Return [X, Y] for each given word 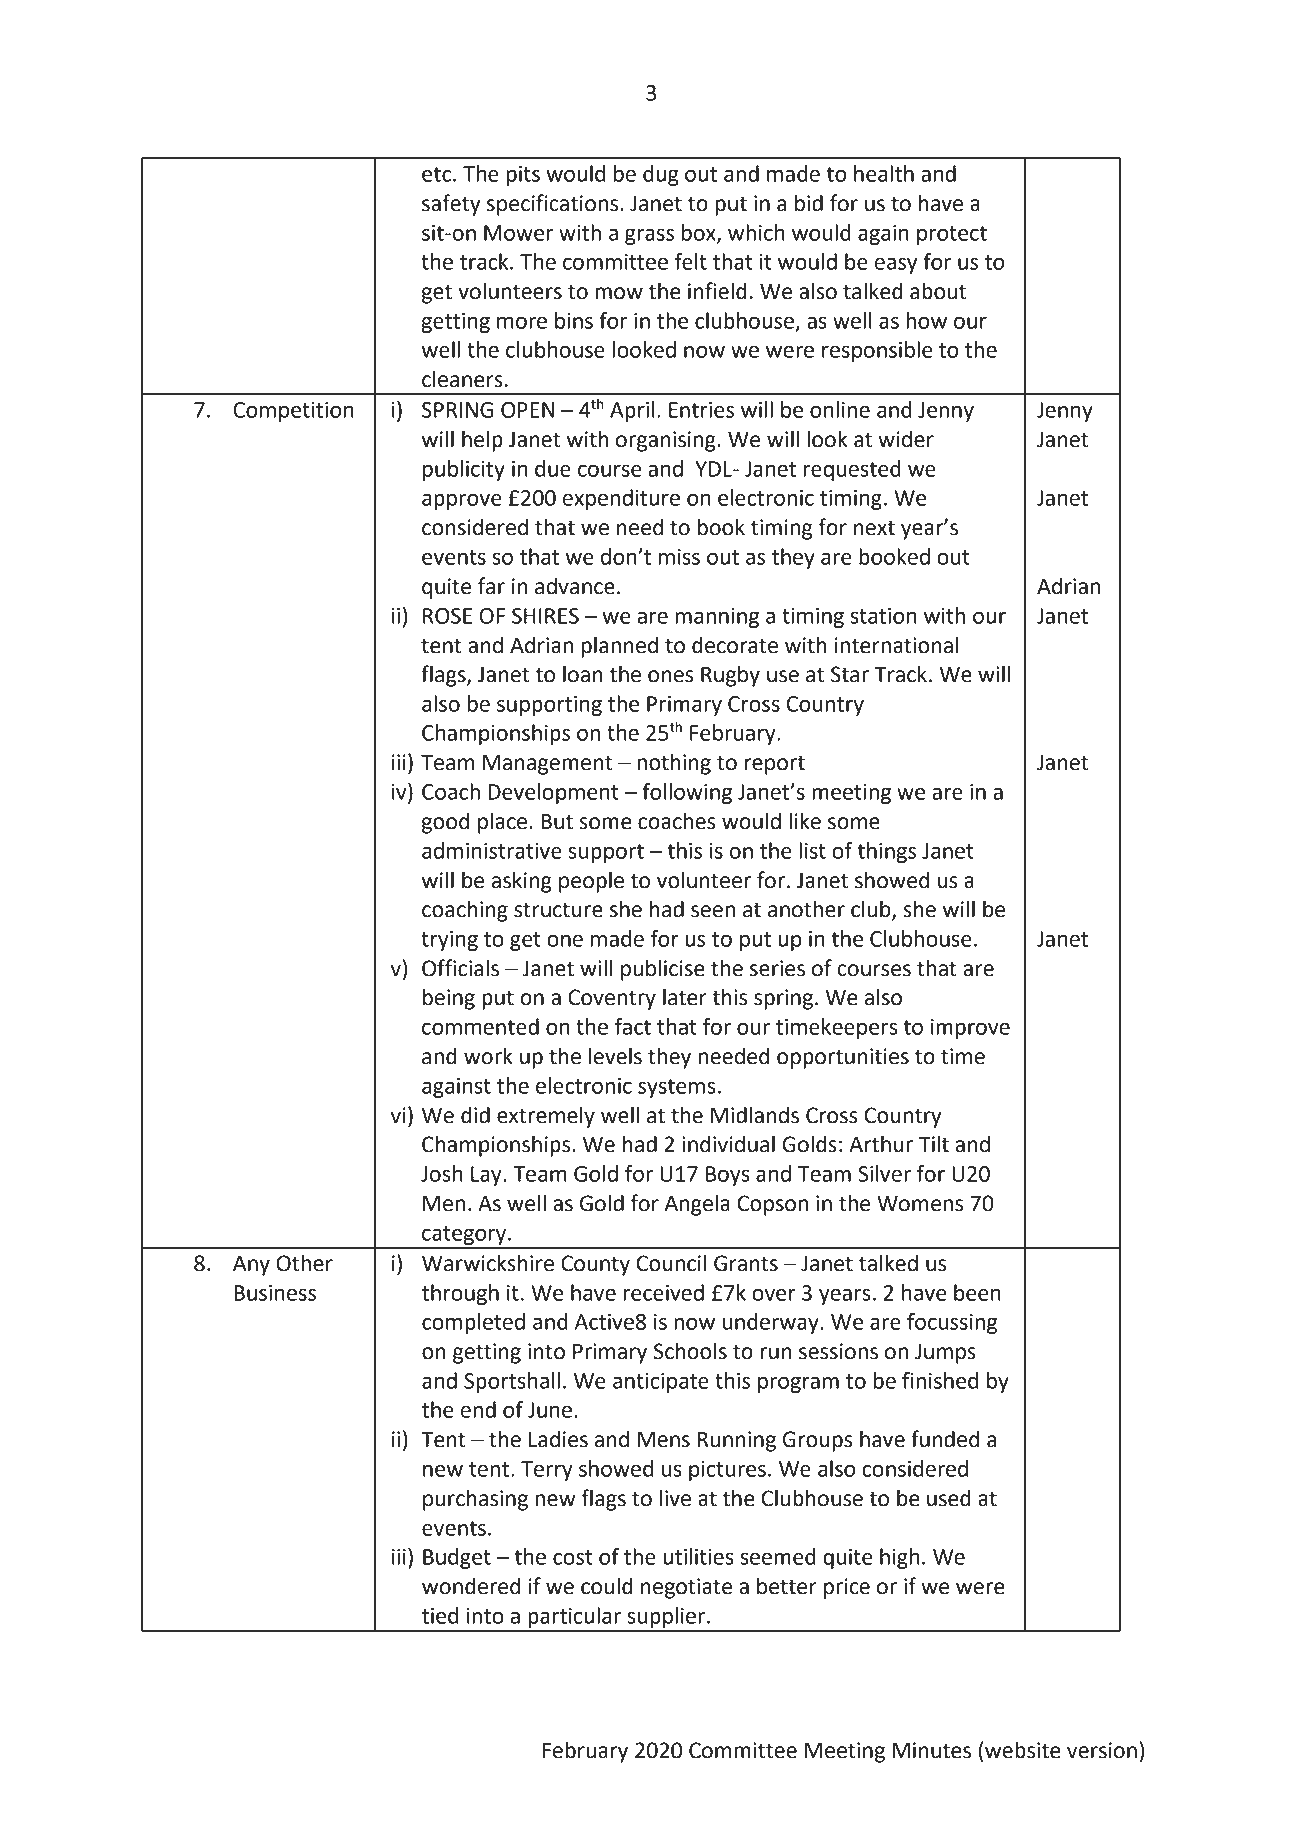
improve [970, 1029]
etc [436, 174]
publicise [663, 970]
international [896, 645]
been [977, 1292]
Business [275, 1293]
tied [440, 1615]
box [700, 233]
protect [952, 235]
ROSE [447, 616]
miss [679, 557]
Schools [690, 1351]
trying [449, 941]
